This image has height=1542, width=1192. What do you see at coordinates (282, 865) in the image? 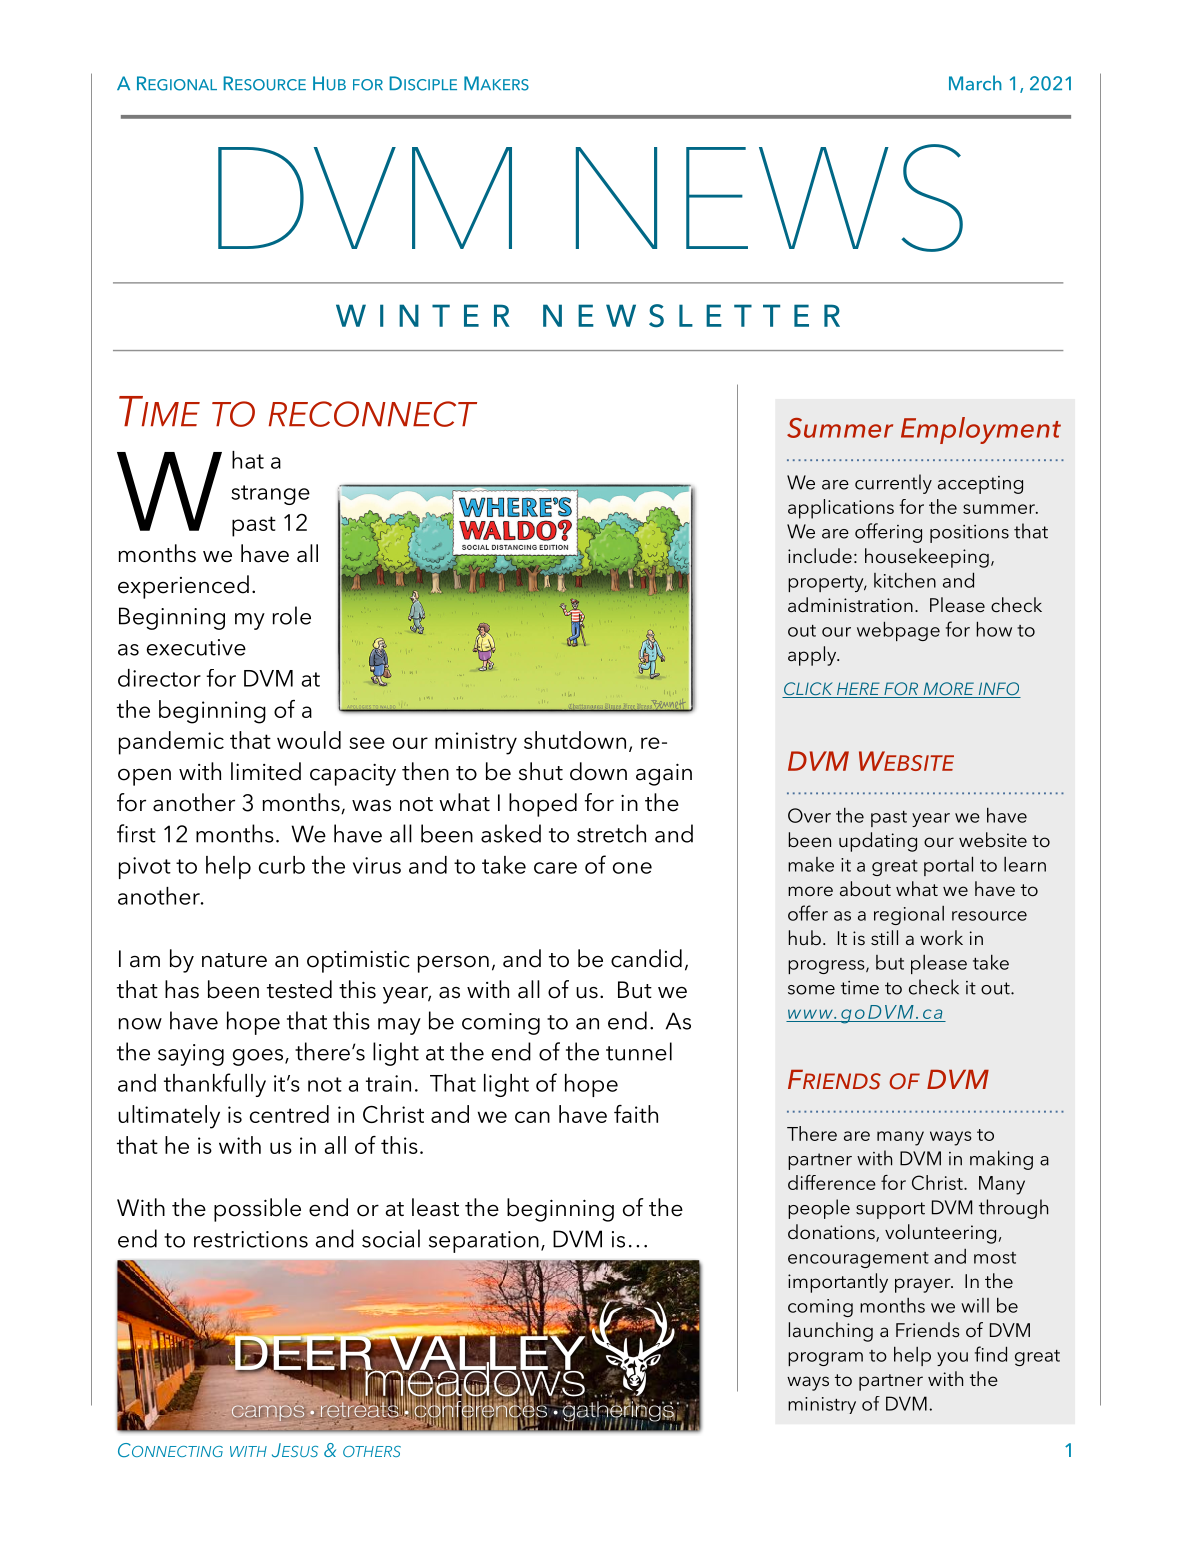
I see `curb` at bounding box center [282, 865].
